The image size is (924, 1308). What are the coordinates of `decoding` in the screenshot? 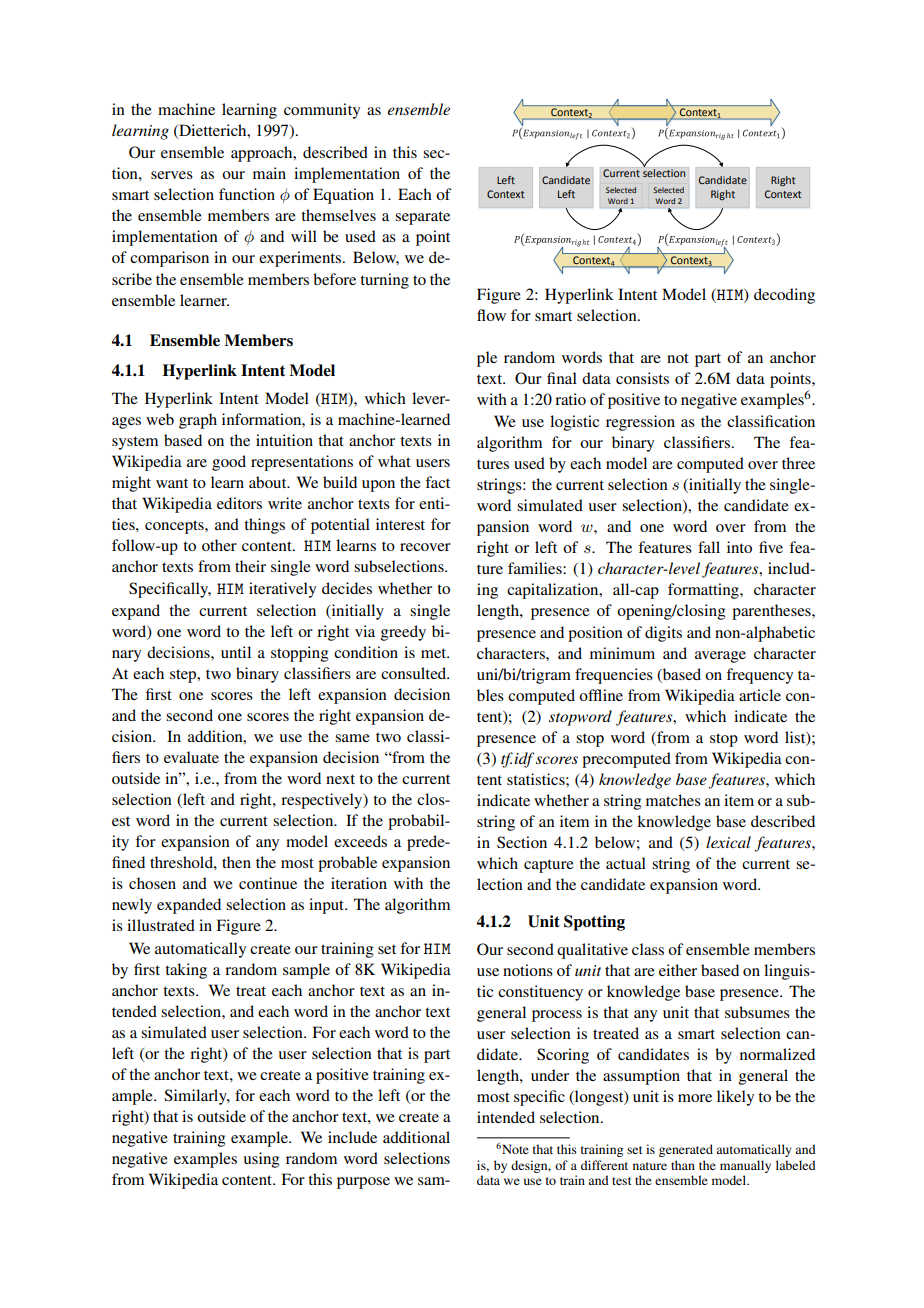 It's located at (784, 296).
